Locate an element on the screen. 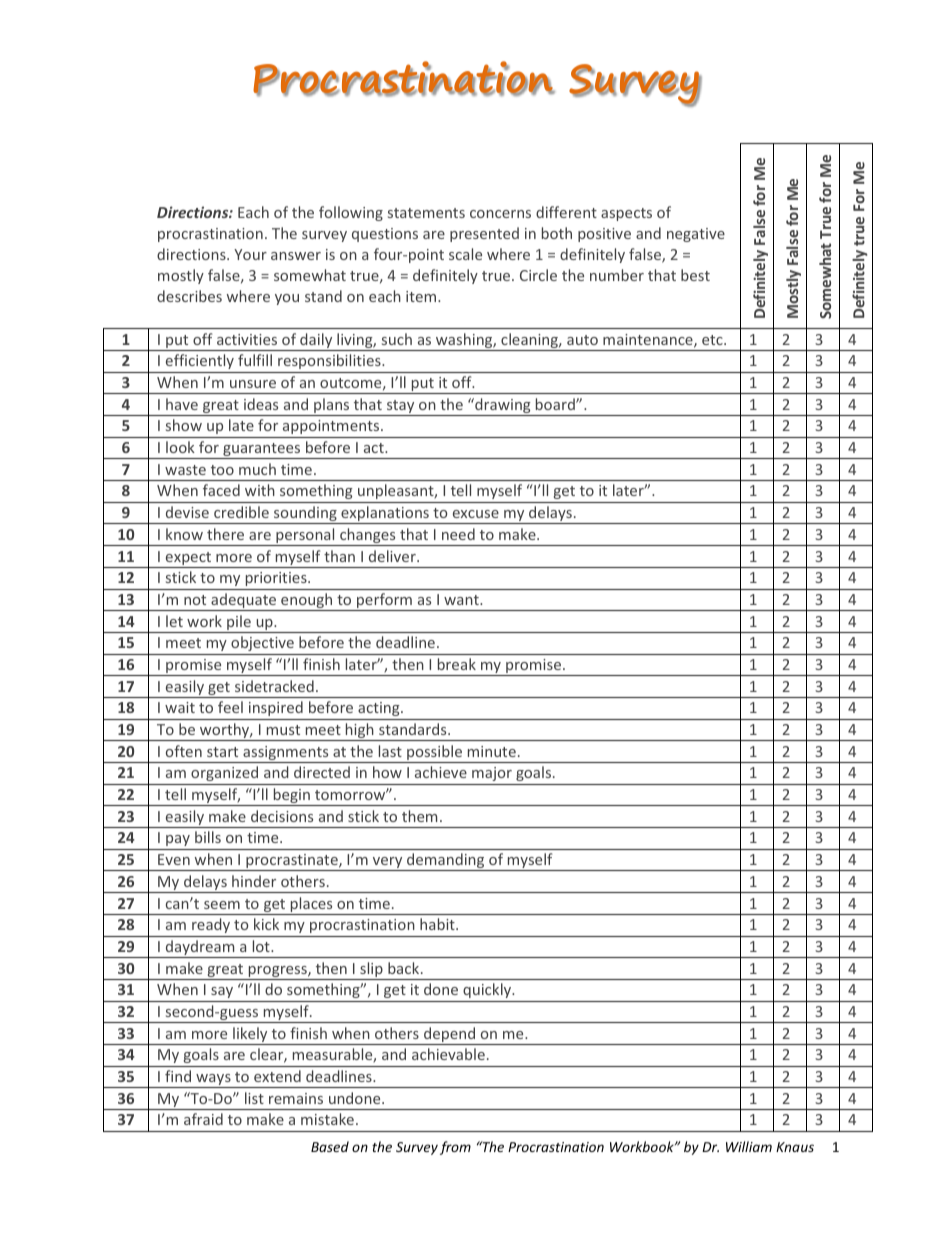  scale is located at coordinates (465, 254).
